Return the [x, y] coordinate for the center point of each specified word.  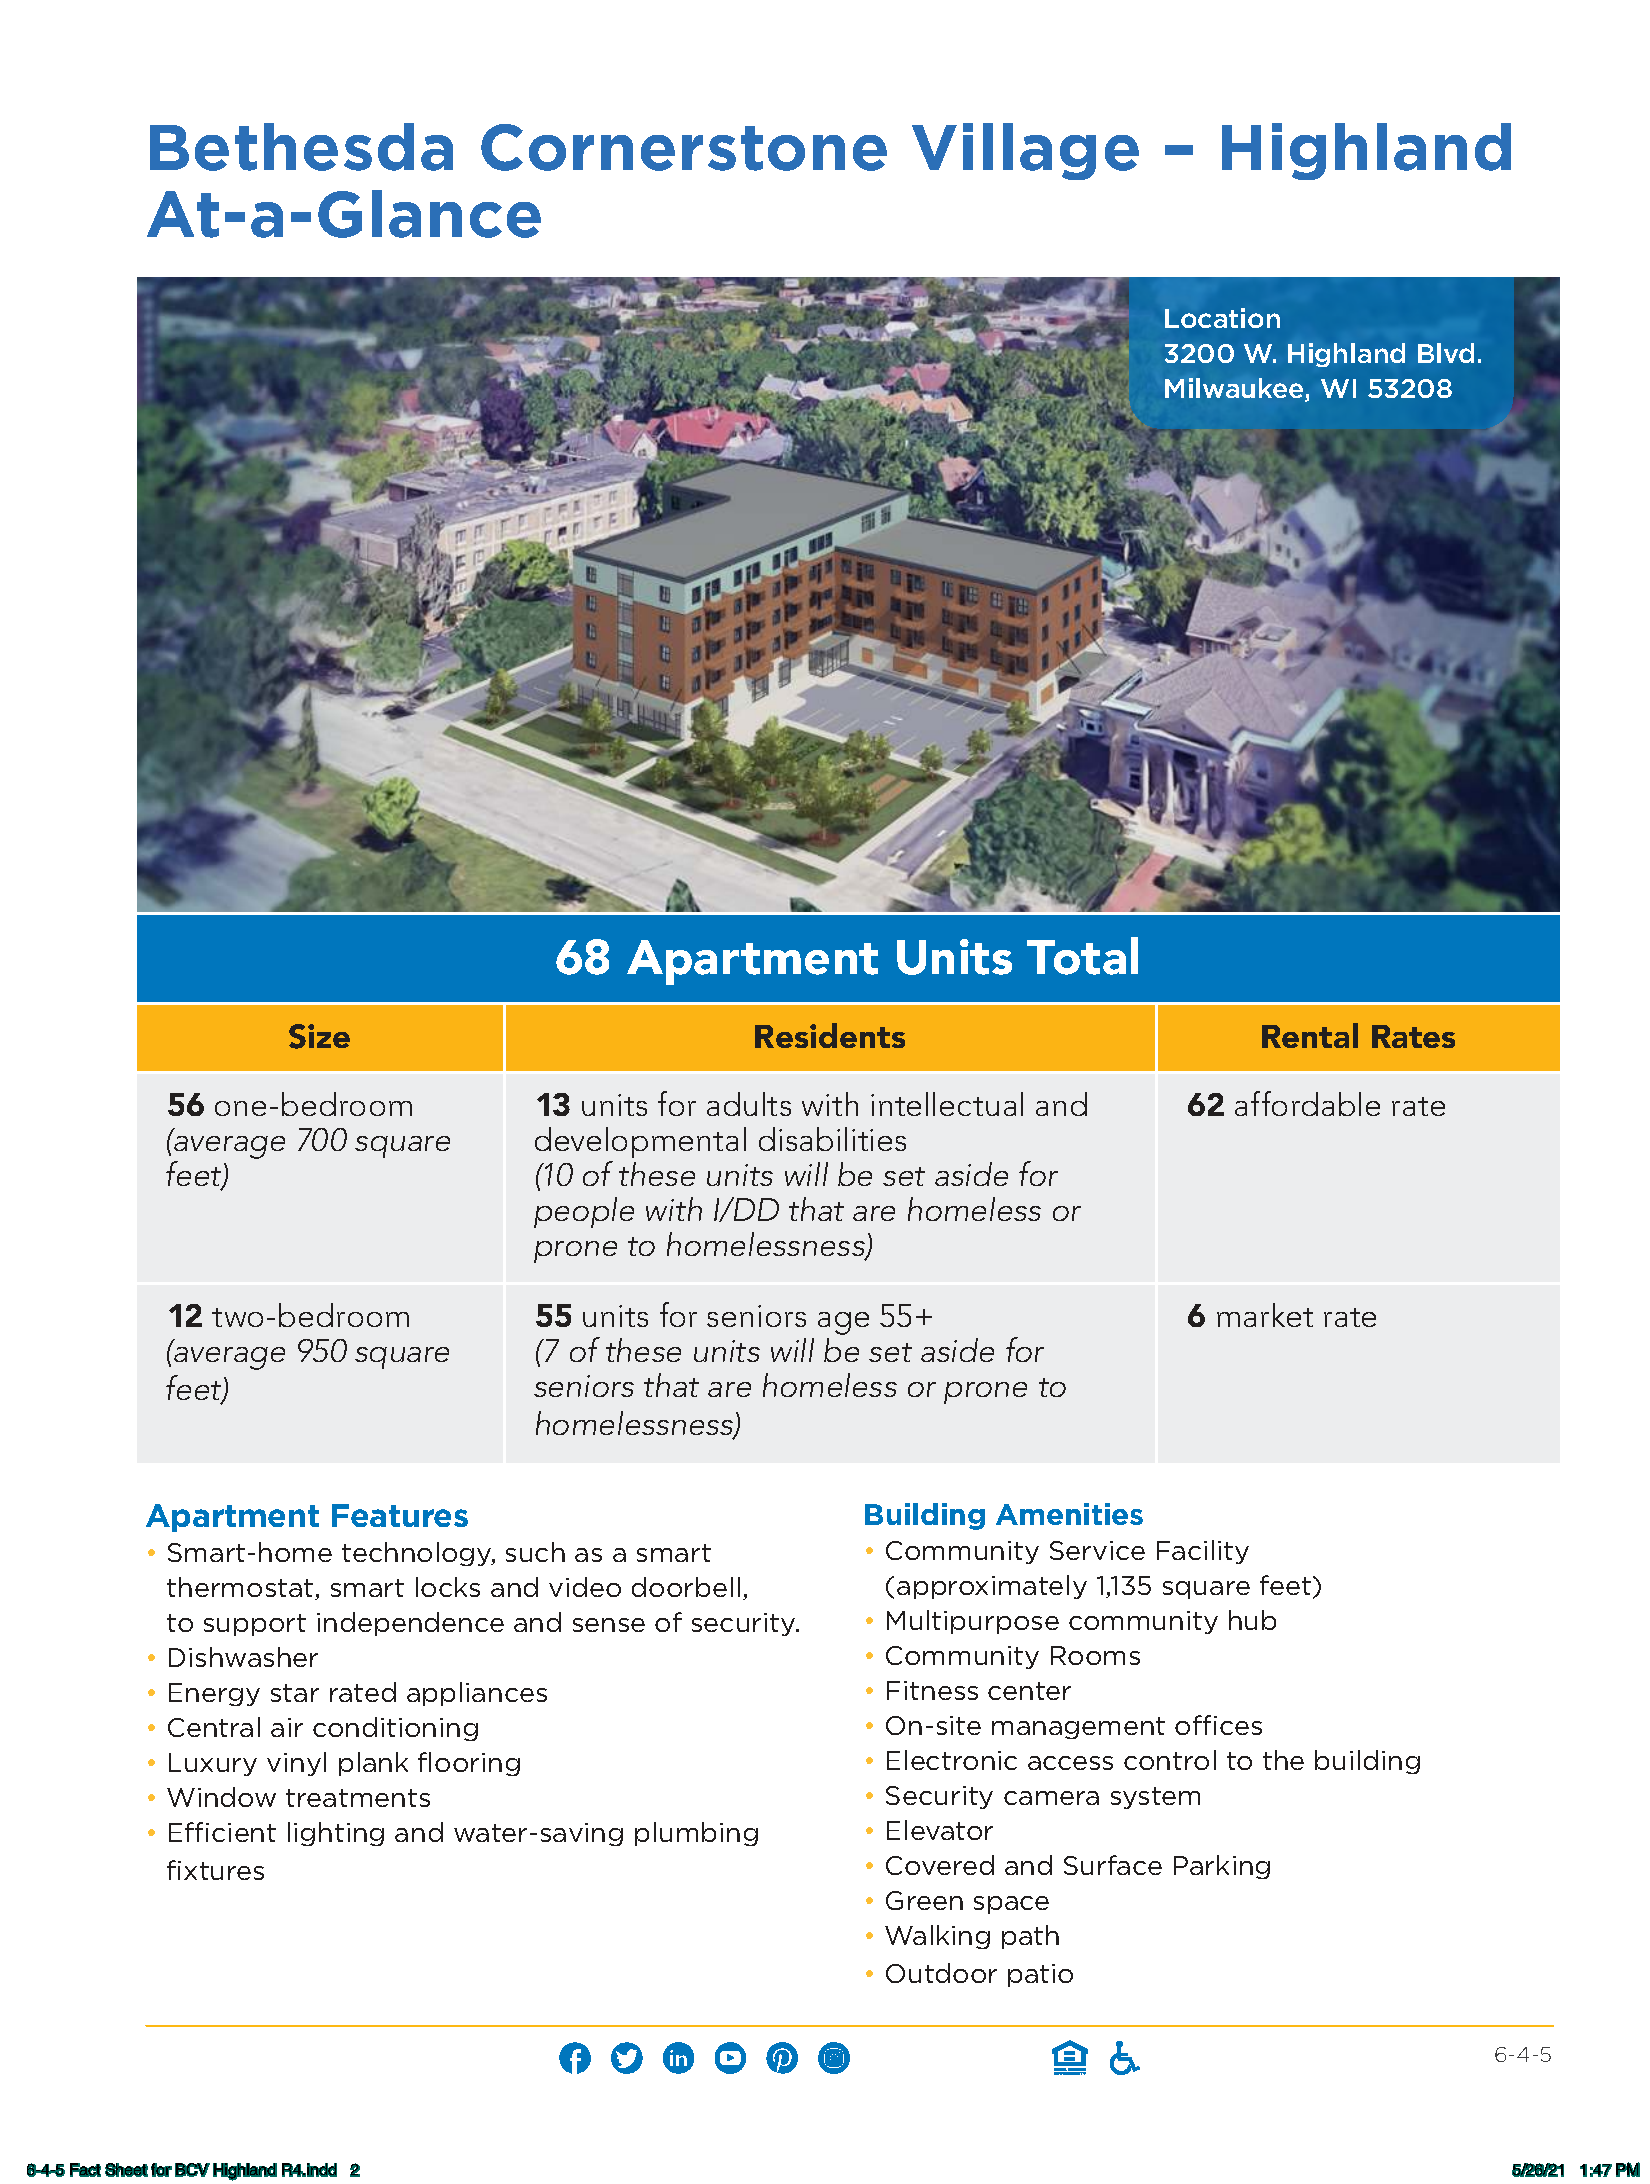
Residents [830, 1035]
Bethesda [301, 147]
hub [1252, 1620]
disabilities [832, 1139]
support [255, 1625]
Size [319, 1036]
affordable [1307, 1103]
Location [1222, 318]
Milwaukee [1235, 390]
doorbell [686, 1587]
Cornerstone [684, 147]
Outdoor [941, 1973]
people [584, 1212]
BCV [192, 2170]
